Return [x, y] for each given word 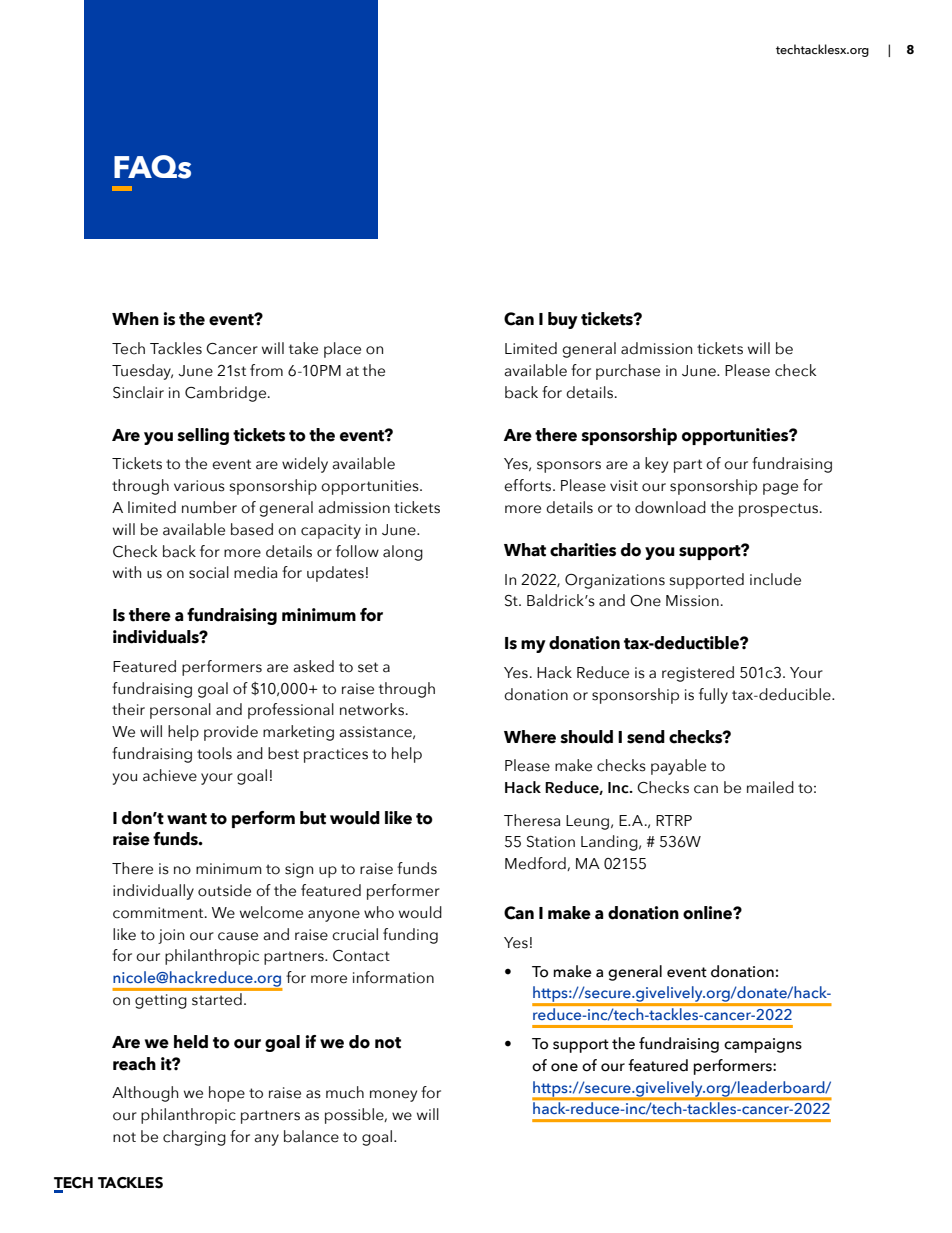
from [266, 370]
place [342, 350]
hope [227, 1094]
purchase [628, 372]
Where [530, 737]
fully [713, 696]
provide [231, 733]
